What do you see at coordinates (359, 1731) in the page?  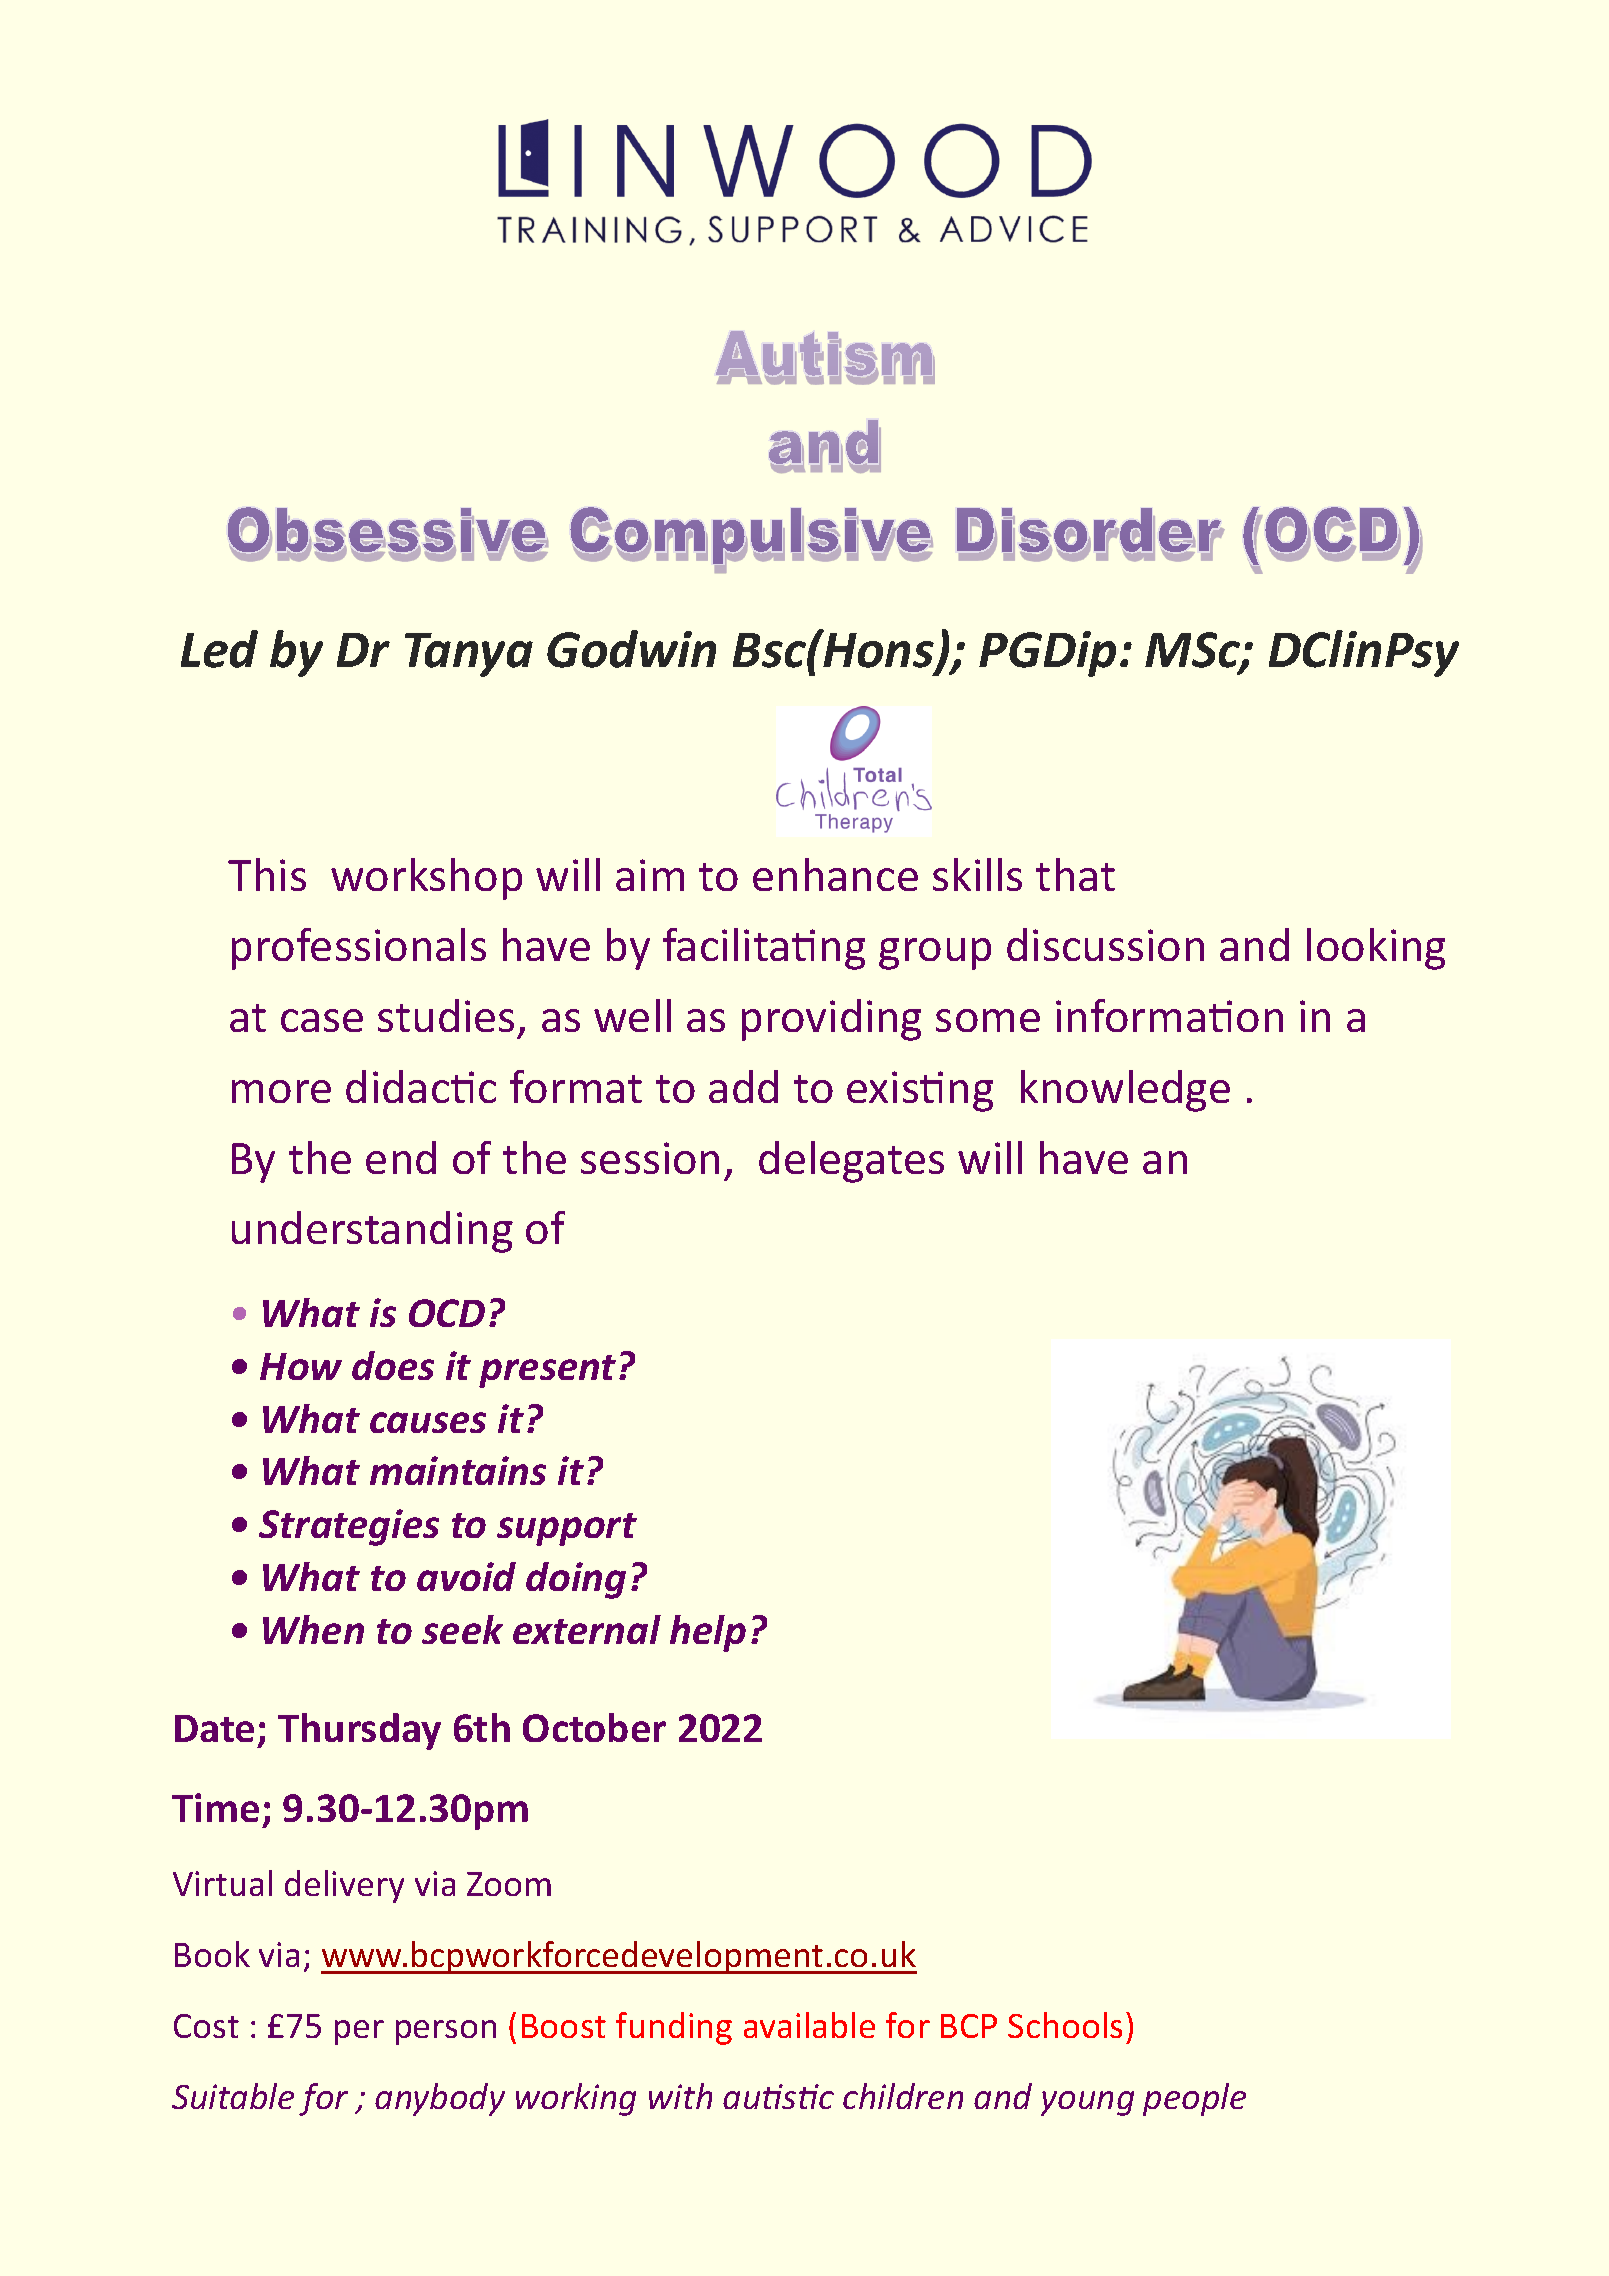 I see `Thursday` at bounding box center [359, 1731].
